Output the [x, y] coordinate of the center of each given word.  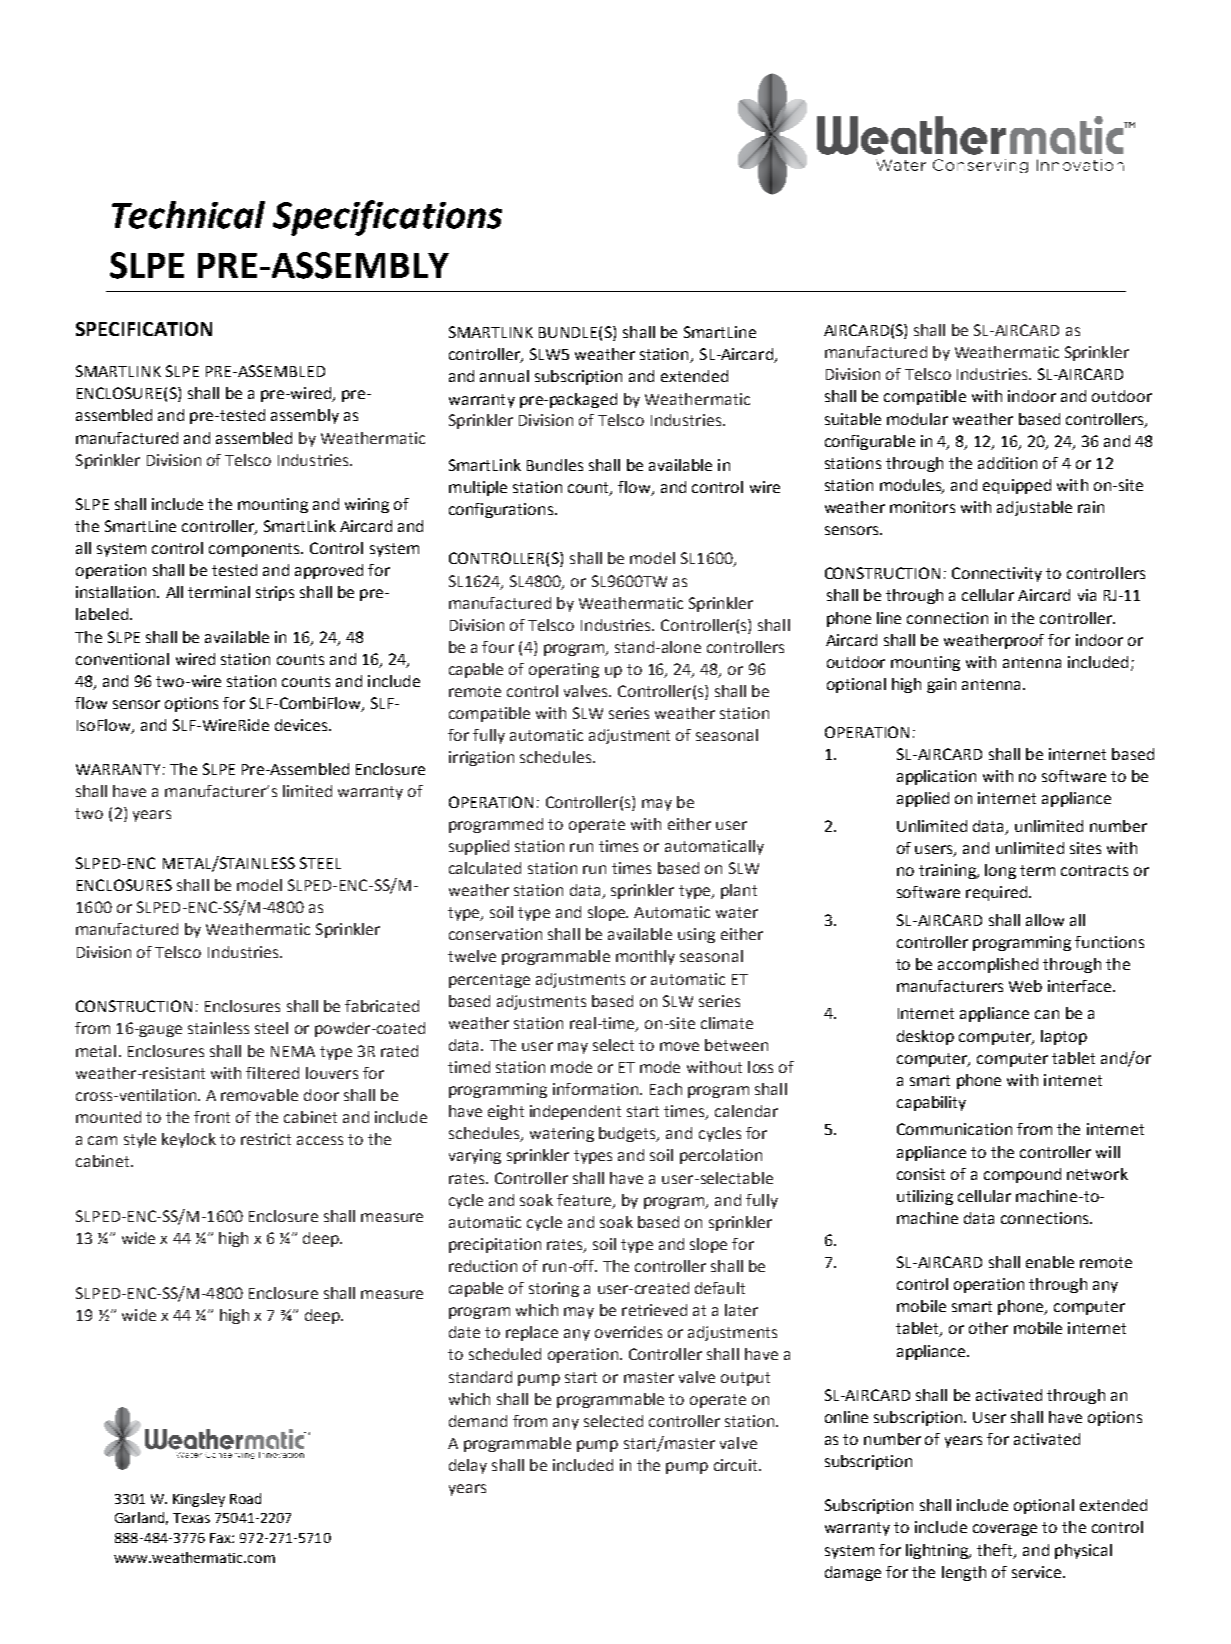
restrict [266, 1139]
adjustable [1034, 508]
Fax [221, 1538]
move [679, 1046]
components [256, 550]
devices [302, 725]
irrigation [481, 758]
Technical [188, 215]
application [936, 777]
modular [917, 419]
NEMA [293, 1051]
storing [554, 1289]
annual [504, 376]
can [1047, 1014]
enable [1050, 1262]
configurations [501, 510]
